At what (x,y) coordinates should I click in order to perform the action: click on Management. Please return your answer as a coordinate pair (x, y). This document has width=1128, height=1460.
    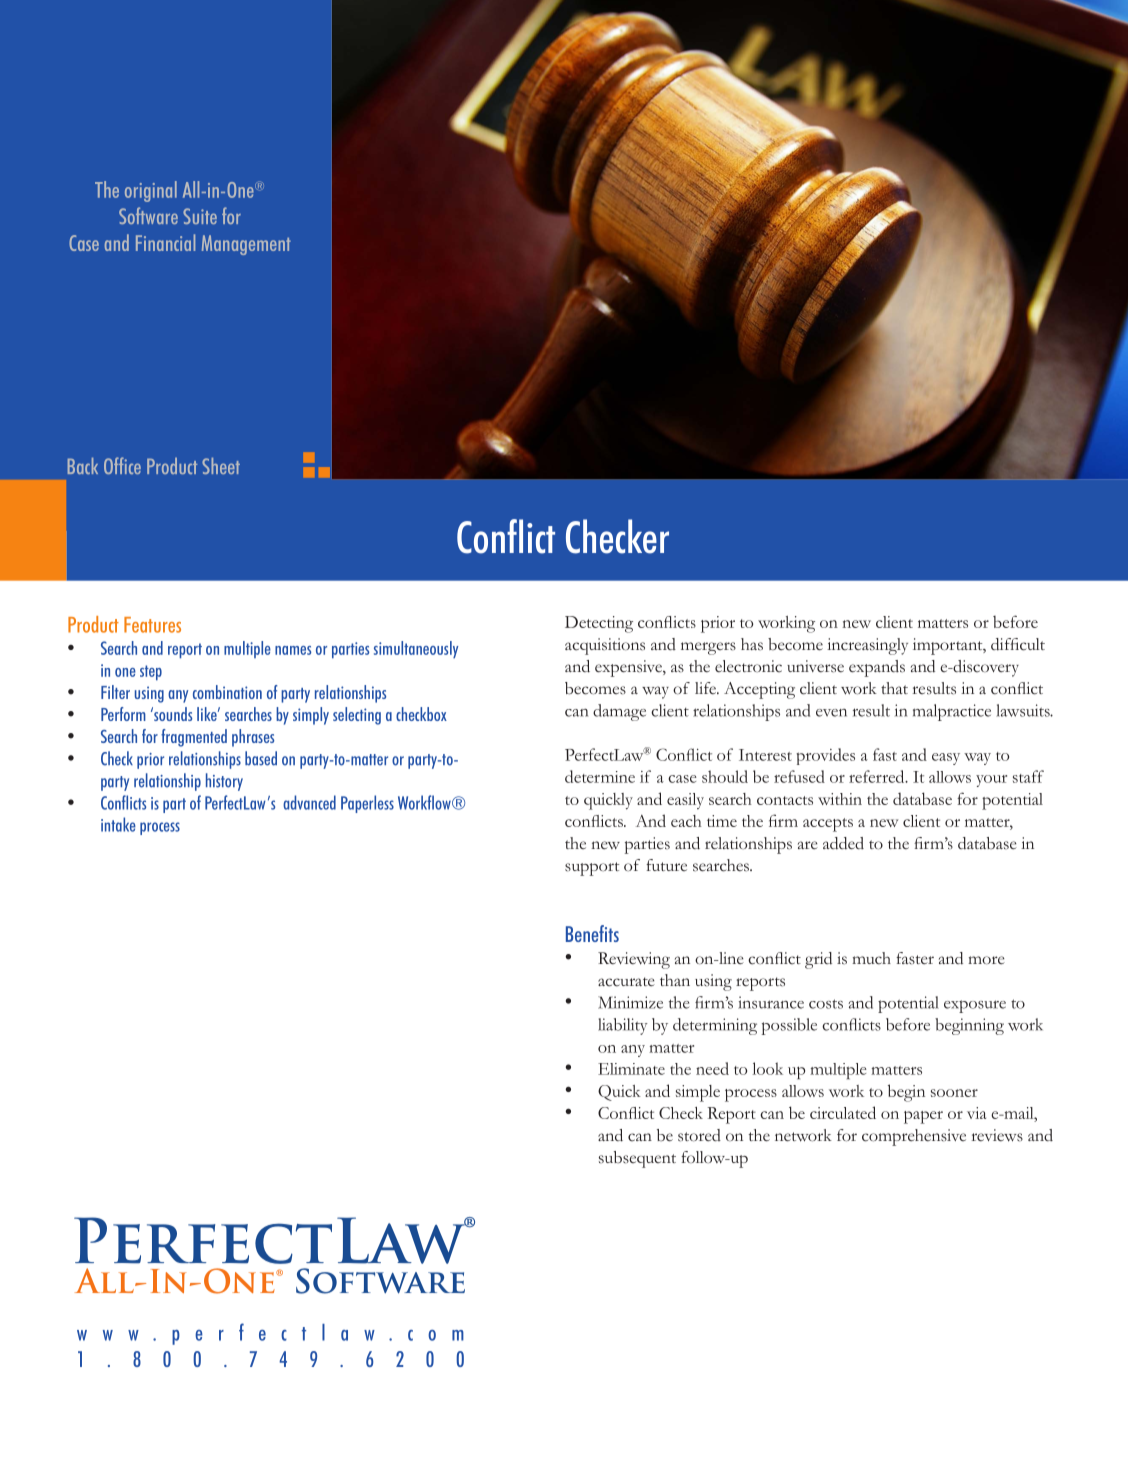
    Looking at the image, I should click on (246, 245).
